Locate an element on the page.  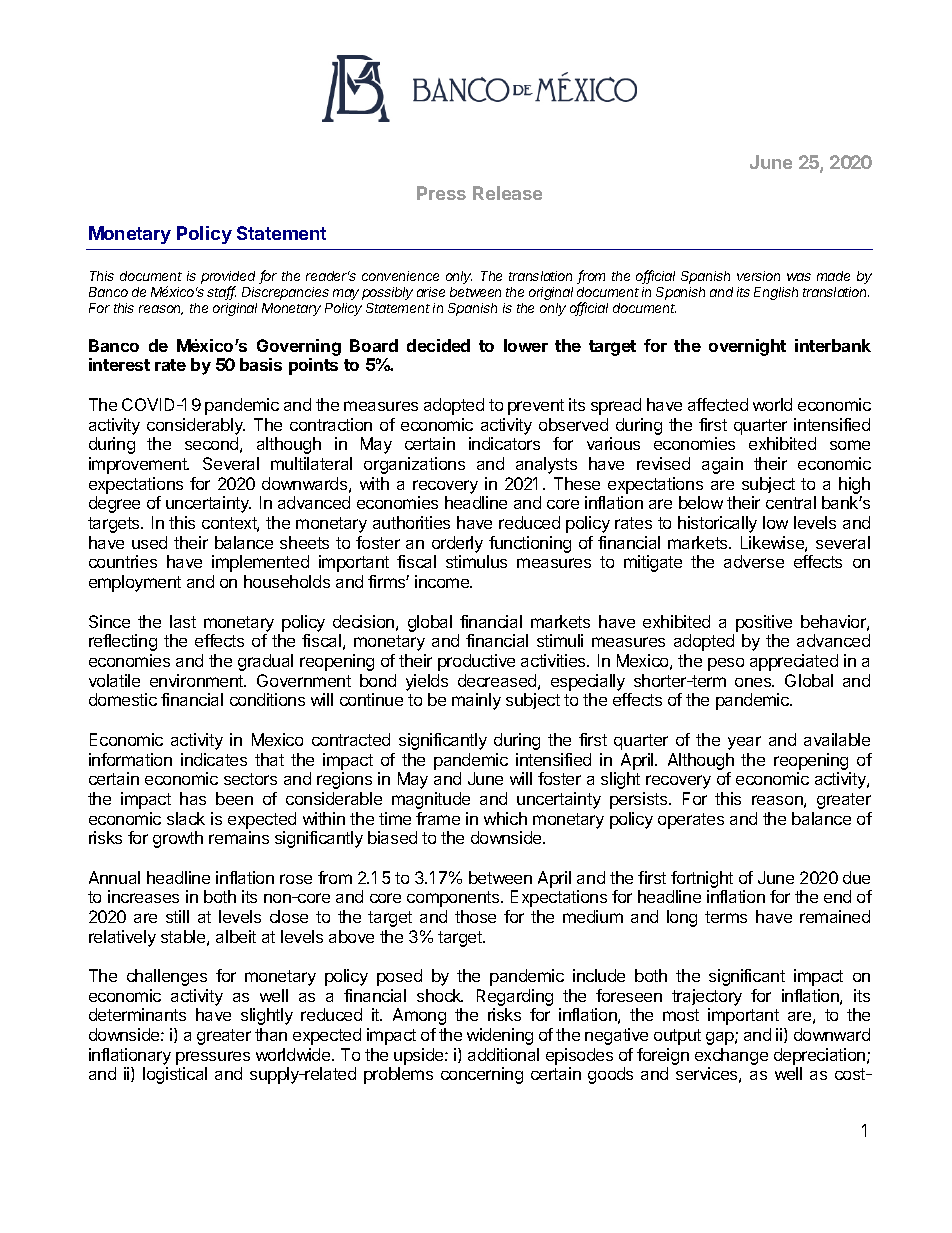
positive is located at coordinates (764, 623).
